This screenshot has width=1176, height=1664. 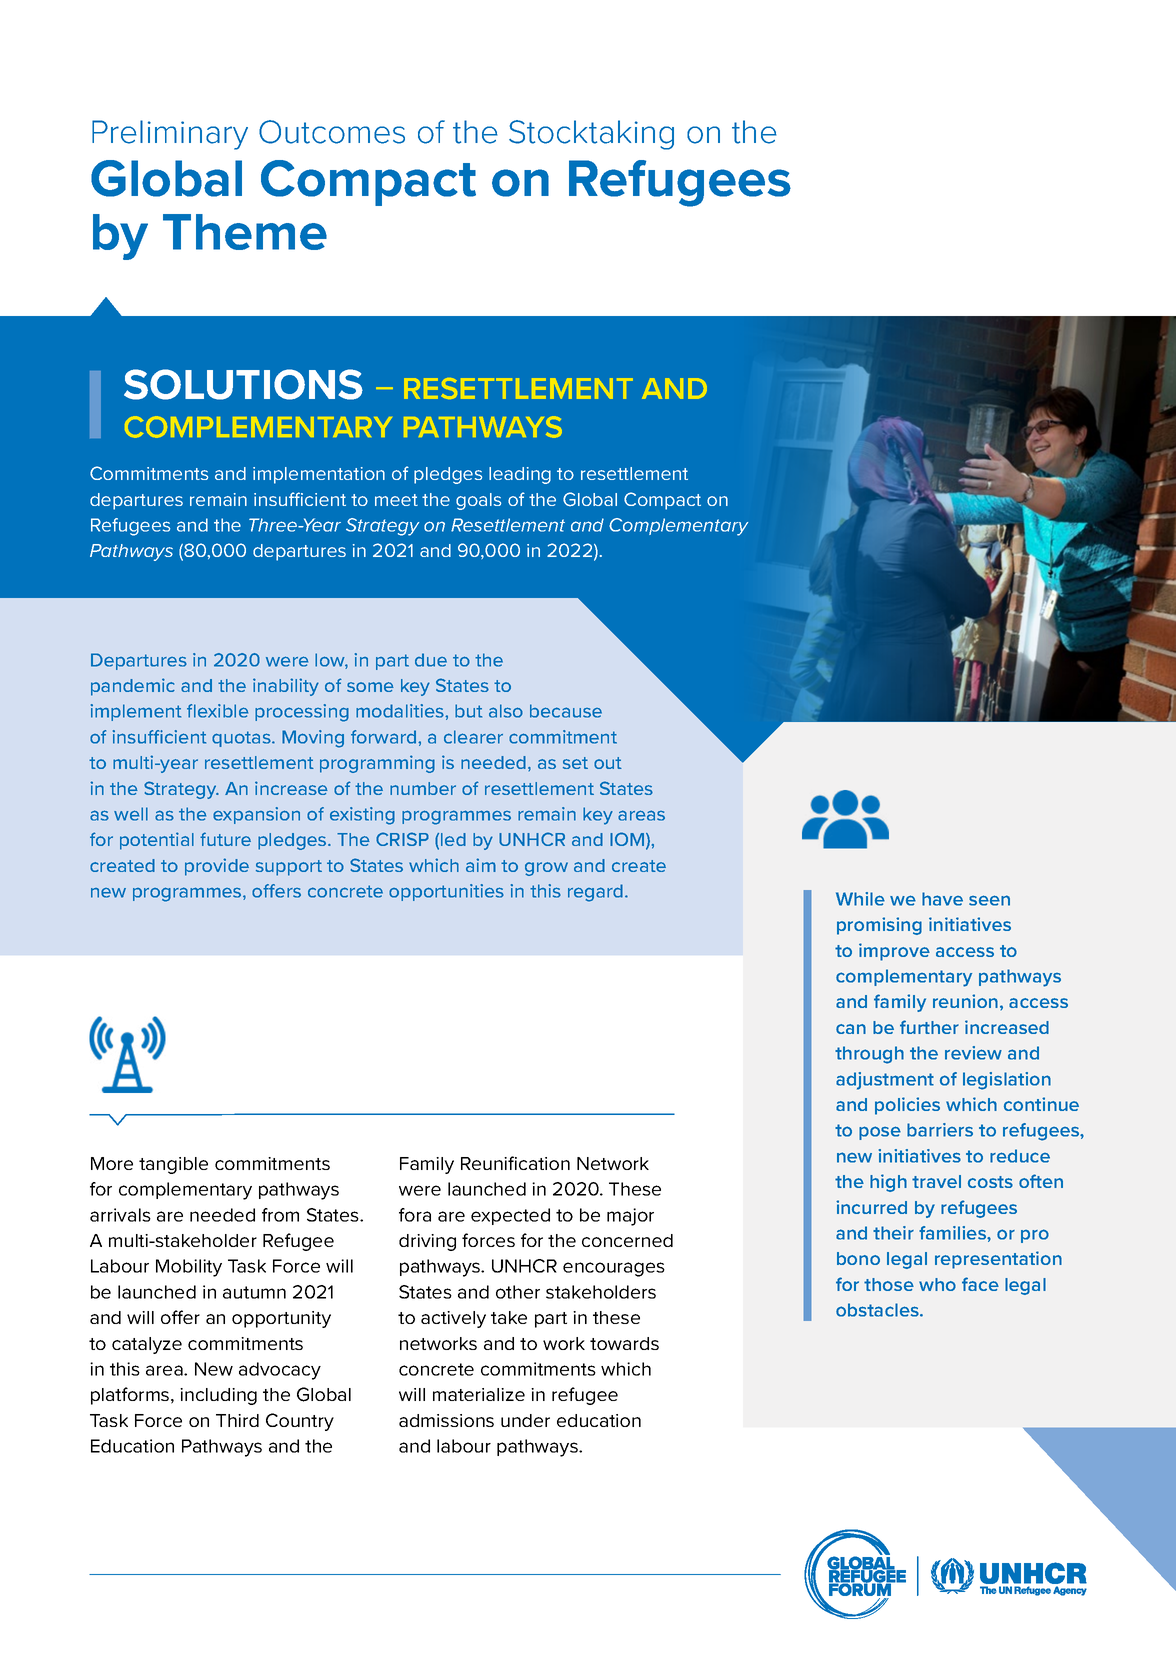 What do you see at coordinates (242, 739) in the screenshot?
I see `quotas` at bounding box center [242, 739].
